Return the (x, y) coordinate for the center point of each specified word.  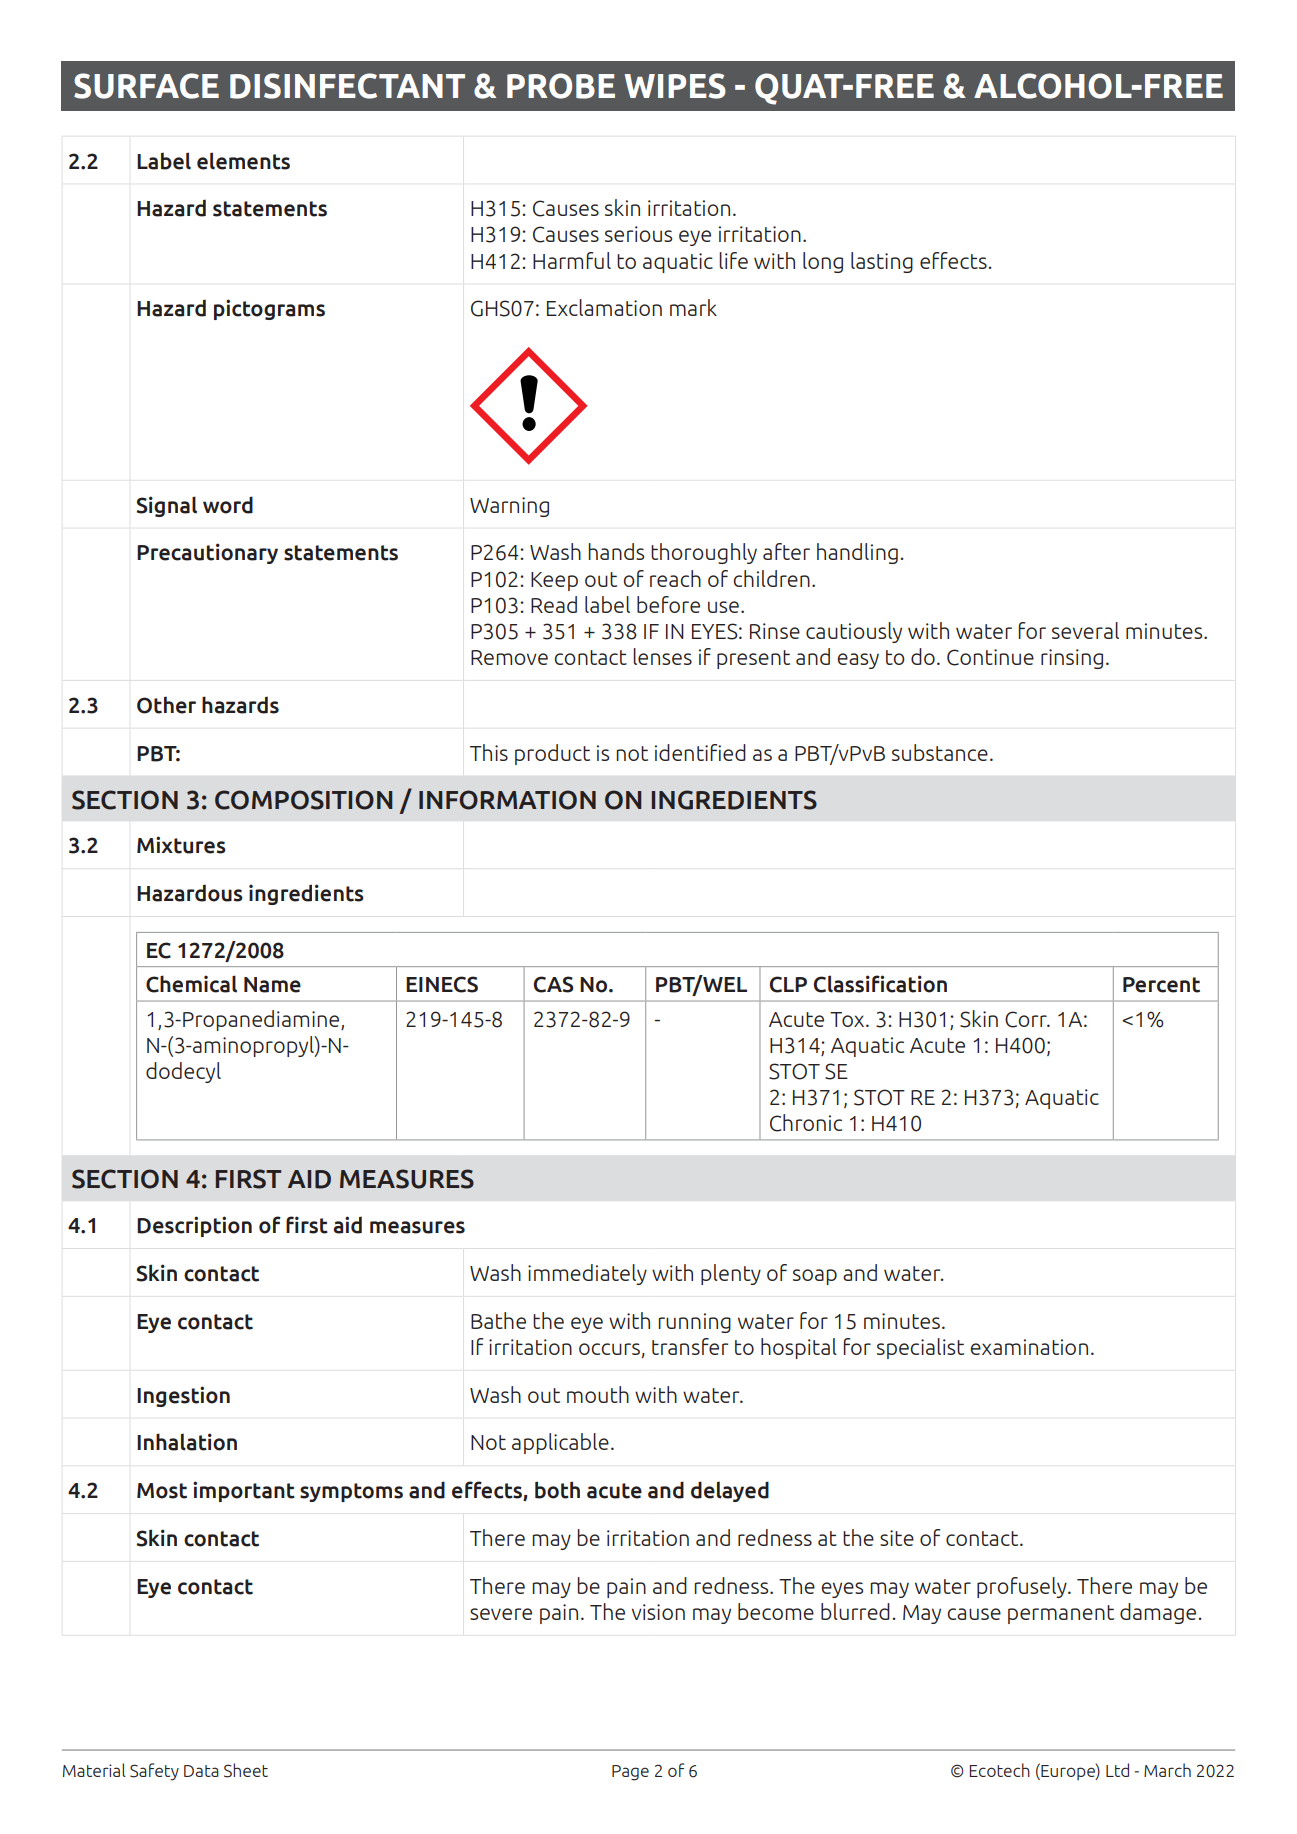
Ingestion (183, 1396)
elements (243, 161)
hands (616, 551)
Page (630, 1773)
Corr (1027, 1019)
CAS (554, 984)
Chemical (191, 984)
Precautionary (207, 553)
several (1085, 630)
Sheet (246, 1770)
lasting (882, 262)
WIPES (675, 86)
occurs (609, 1349)
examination (1029, 1347)
